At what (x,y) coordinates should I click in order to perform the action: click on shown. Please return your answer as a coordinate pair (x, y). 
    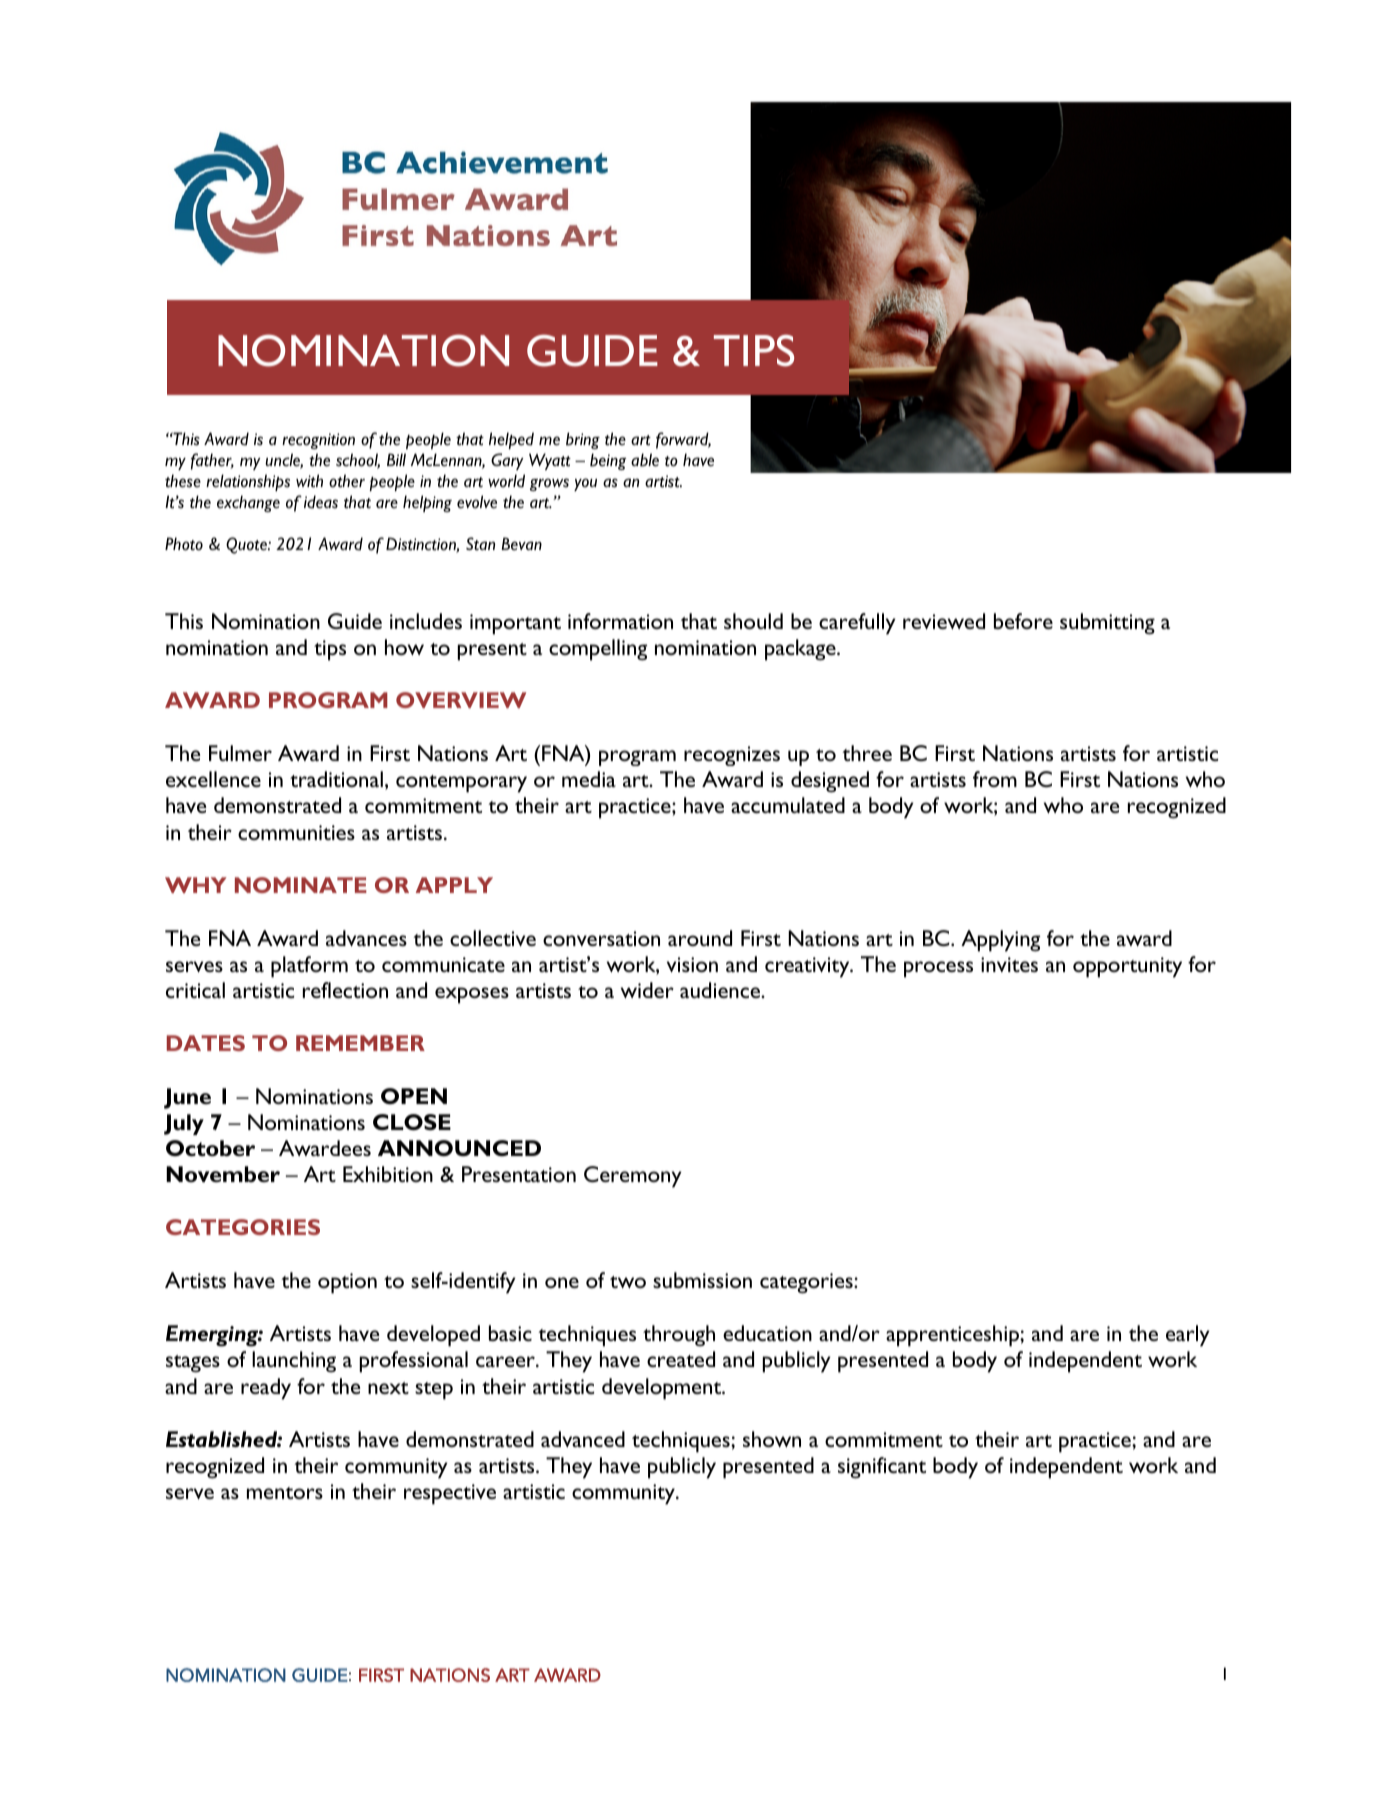
    Looking at the image, I should click on (772, 1439).
